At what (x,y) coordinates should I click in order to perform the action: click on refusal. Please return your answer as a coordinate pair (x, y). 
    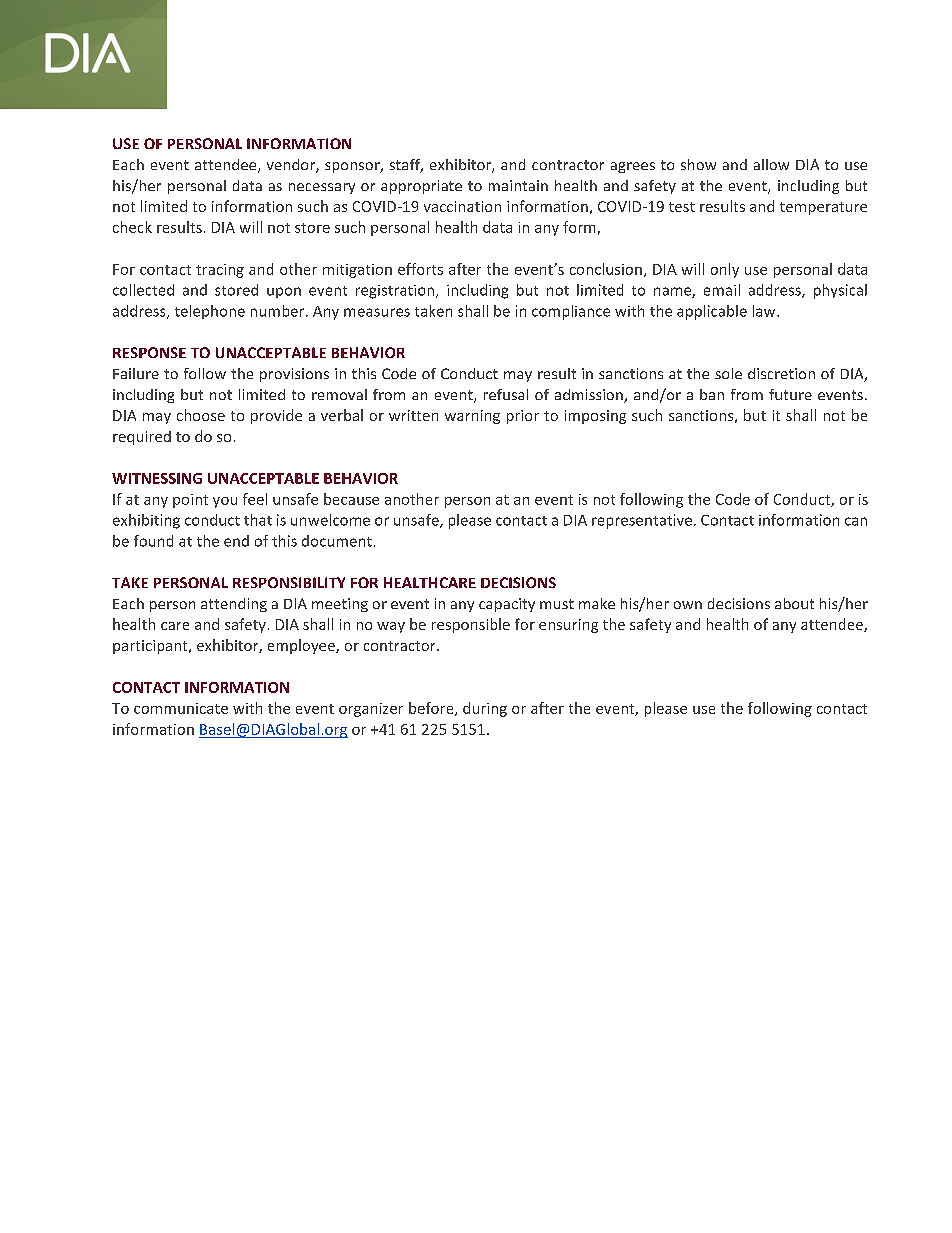
    Looking at the image, I should click on (506, 394).
